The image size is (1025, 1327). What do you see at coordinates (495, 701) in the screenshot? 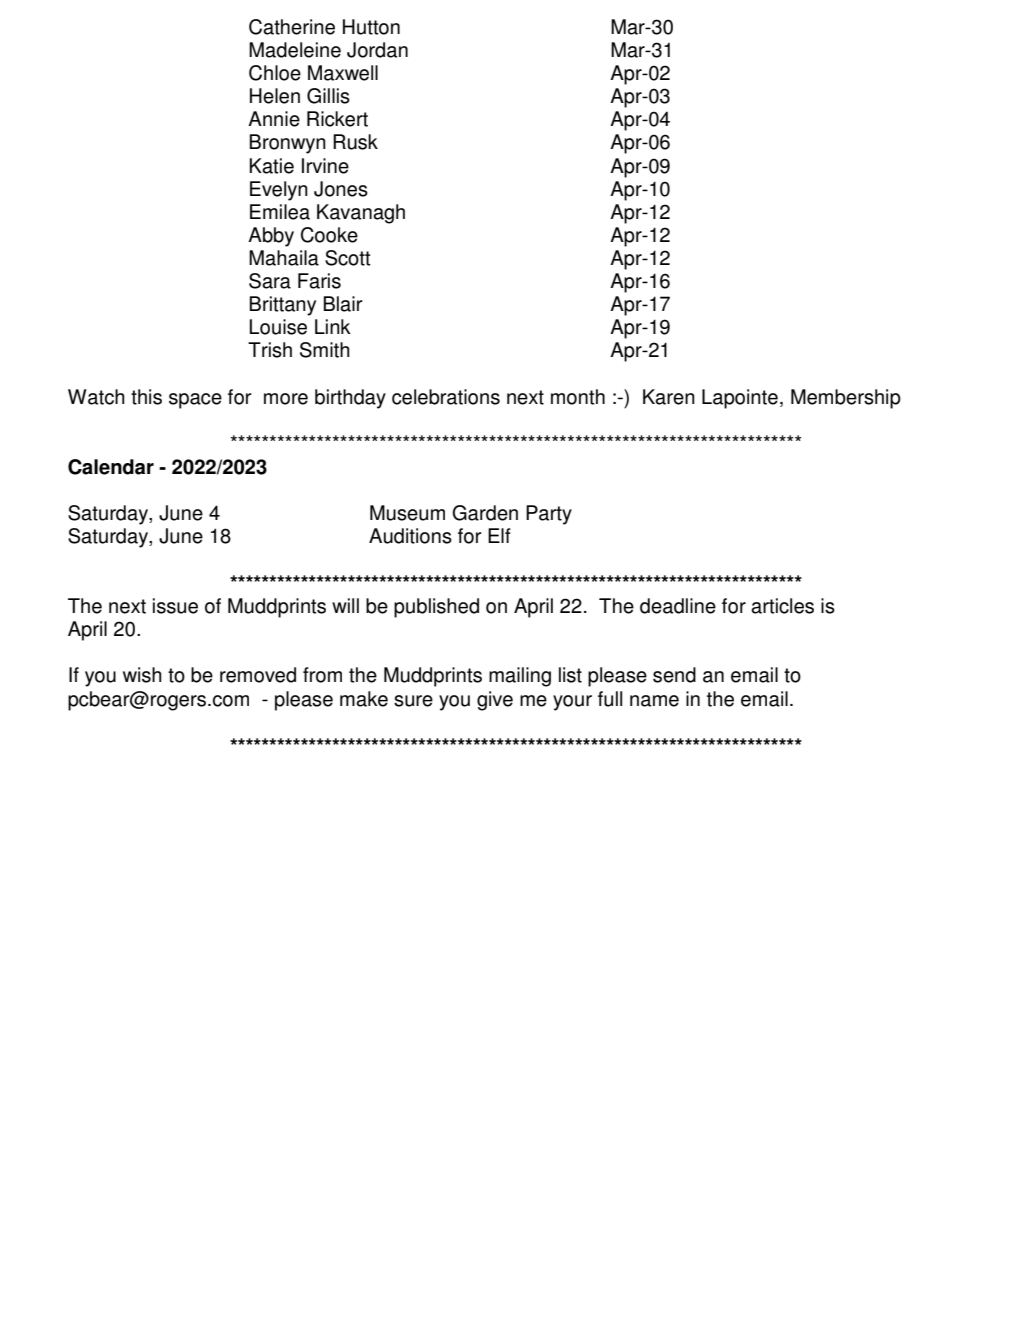
I see `give` at bounding box center [495, 701].
